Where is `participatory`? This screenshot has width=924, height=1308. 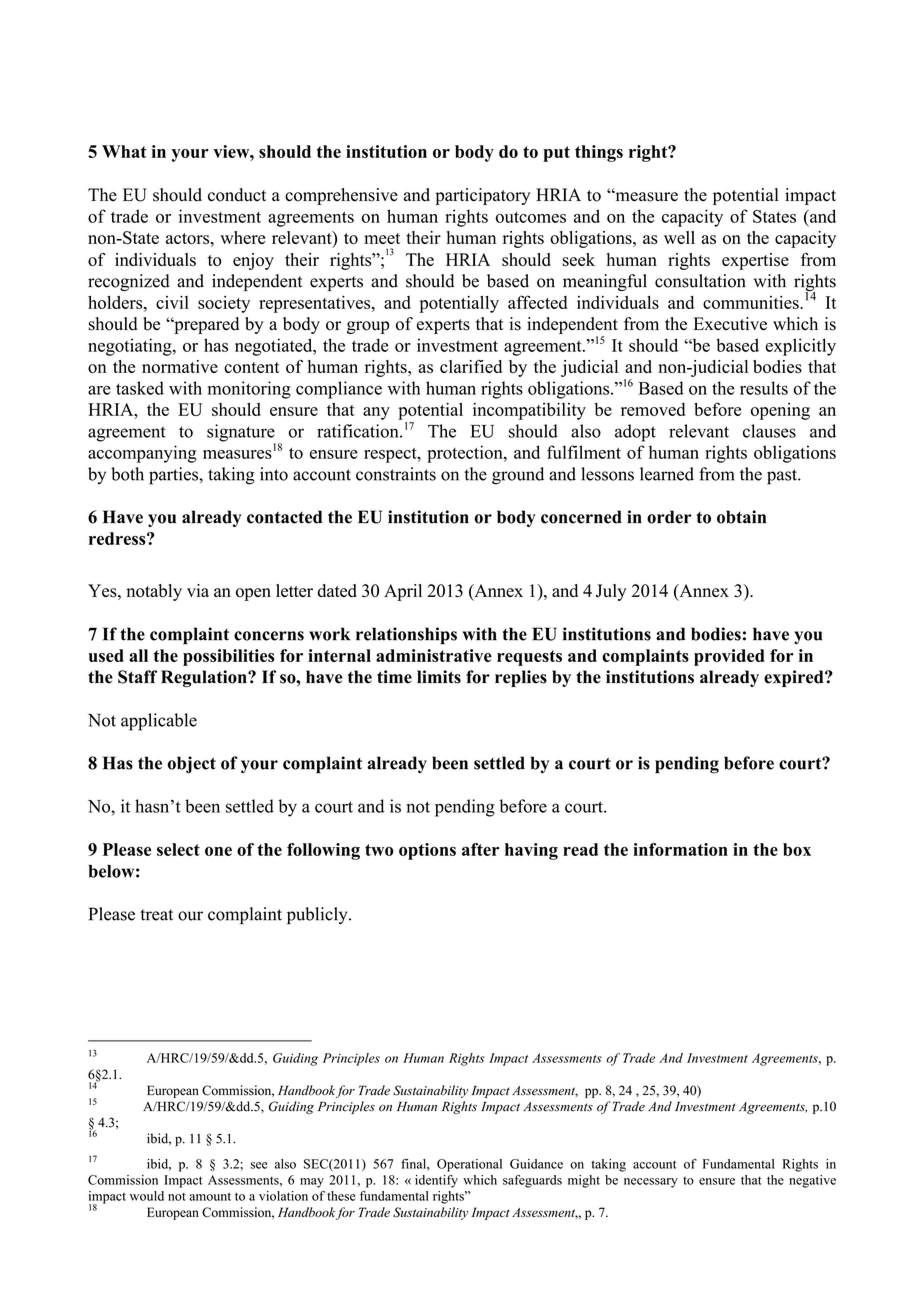 participatory is located at coordinates (482, 196).
